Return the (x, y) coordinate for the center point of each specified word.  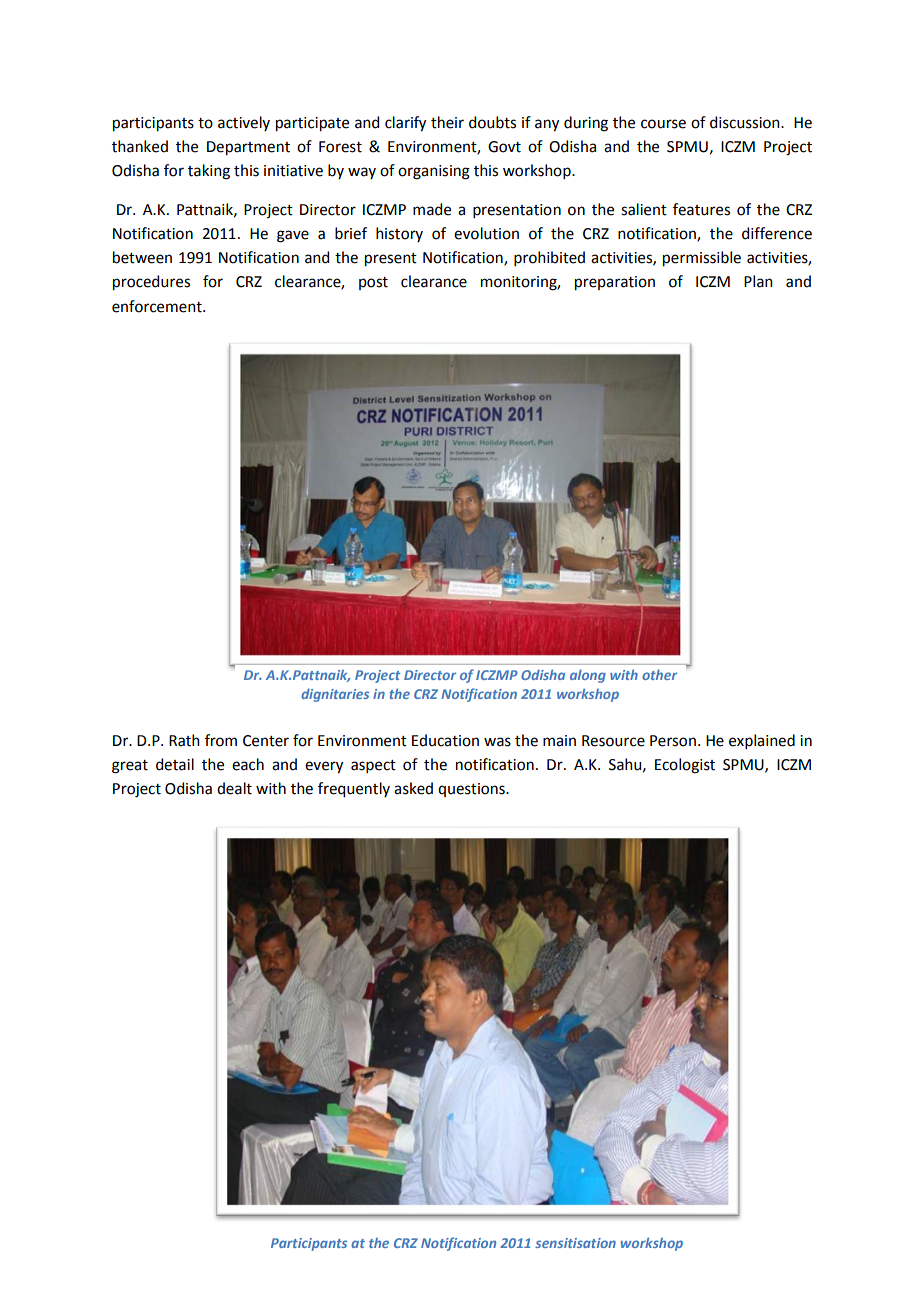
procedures (151, 283)
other (659, 675)
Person (673, 741)
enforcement (158, 306)
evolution (486, 233)
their (447, 122)
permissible (702, 259)
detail (175, 764)
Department (248, 148)
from (221, 740)
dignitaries (335, 695)
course (663, 124)
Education (445, 740)
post (373, 283)
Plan (758, 281)
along (588, 676)
